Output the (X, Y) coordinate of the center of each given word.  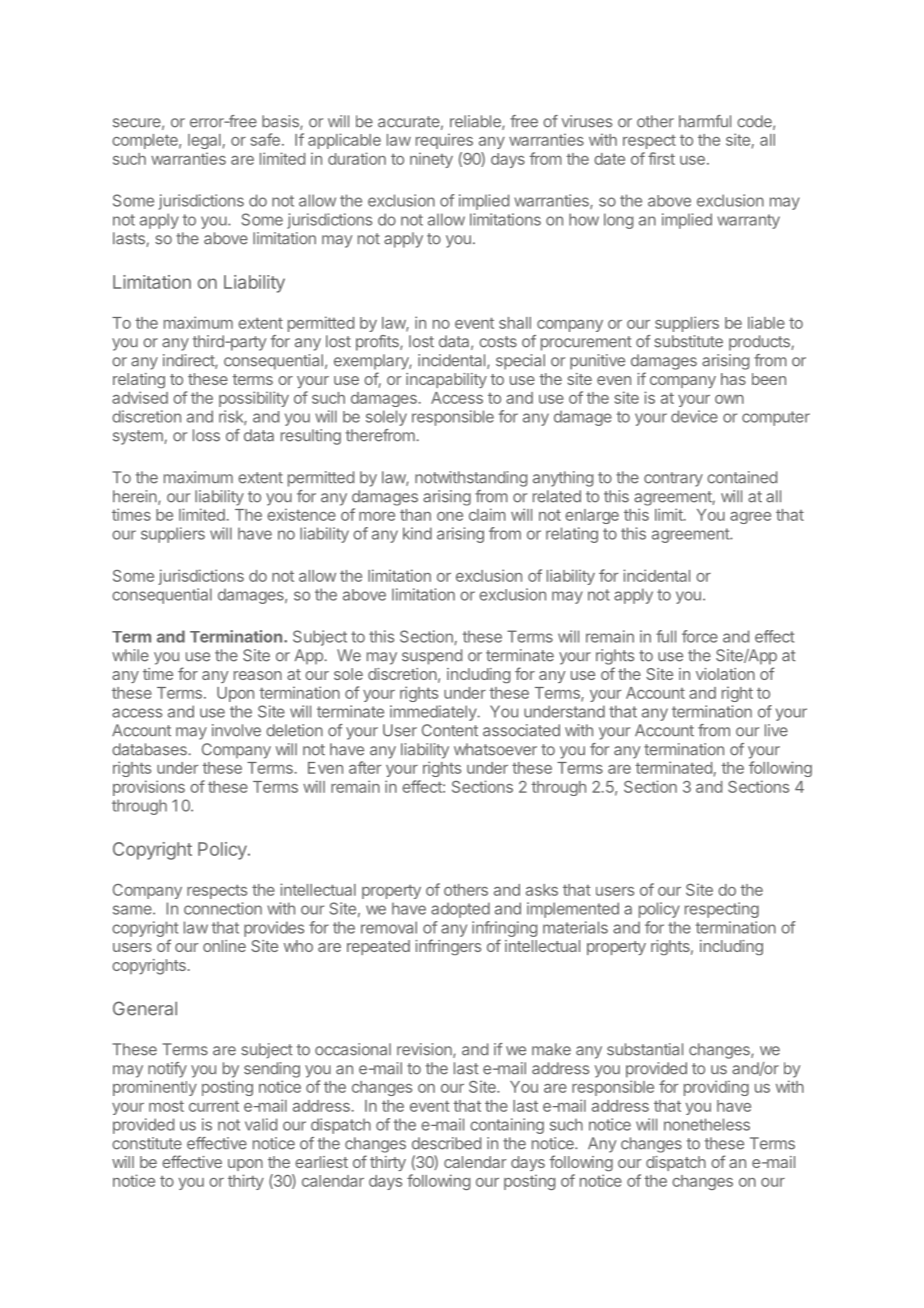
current (214, 1106)
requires (444, 141)
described (446, 1143)
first (661, 158)
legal (204, 141)
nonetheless (707, 1124)
